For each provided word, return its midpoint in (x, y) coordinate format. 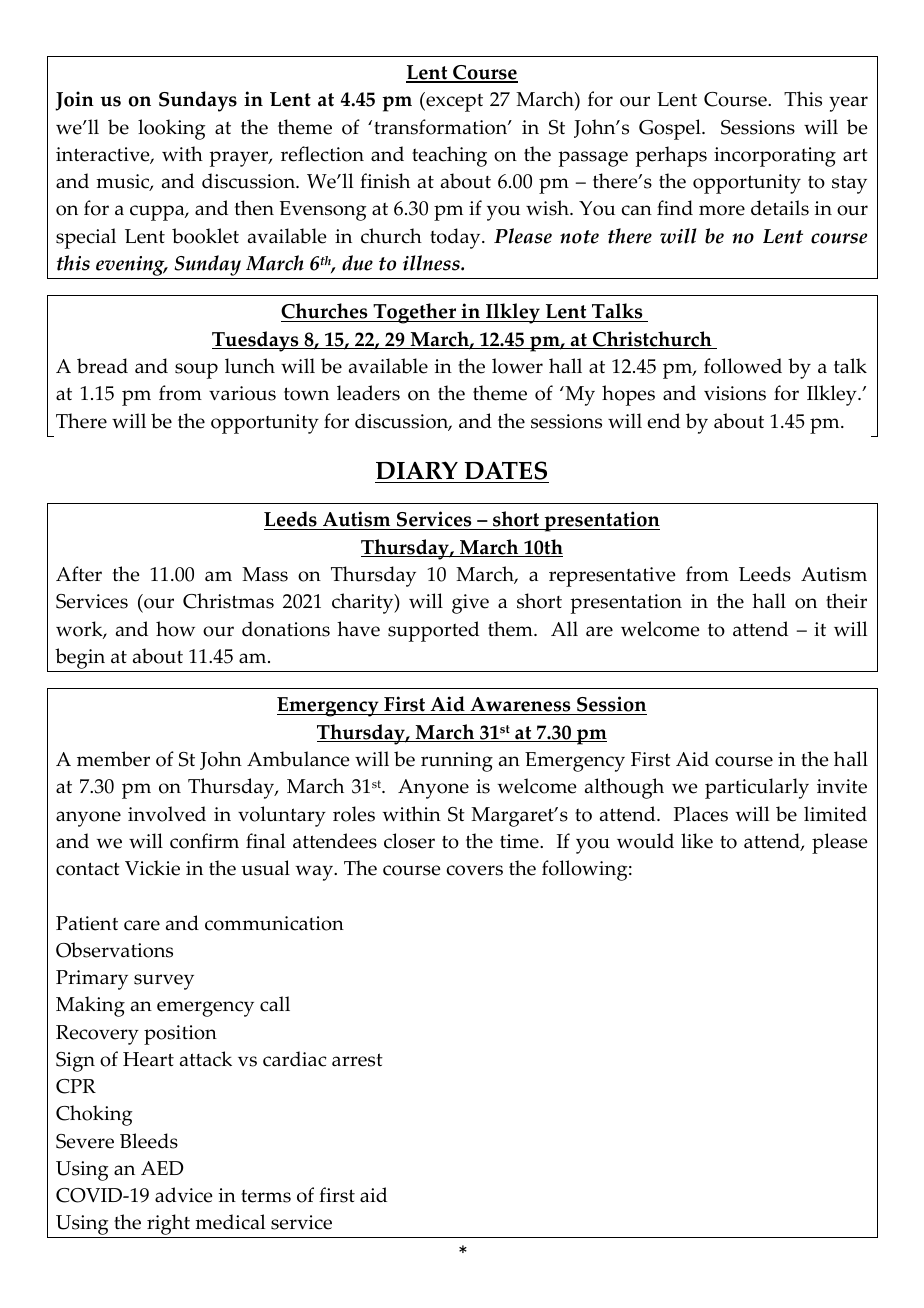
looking (172, 129)
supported (433, 631)
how (175, 629)
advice (184, 1195)
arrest (357, 1060)
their (846, 601)
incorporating (775, 157)
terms (266, 1196)
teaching (449, 156)
